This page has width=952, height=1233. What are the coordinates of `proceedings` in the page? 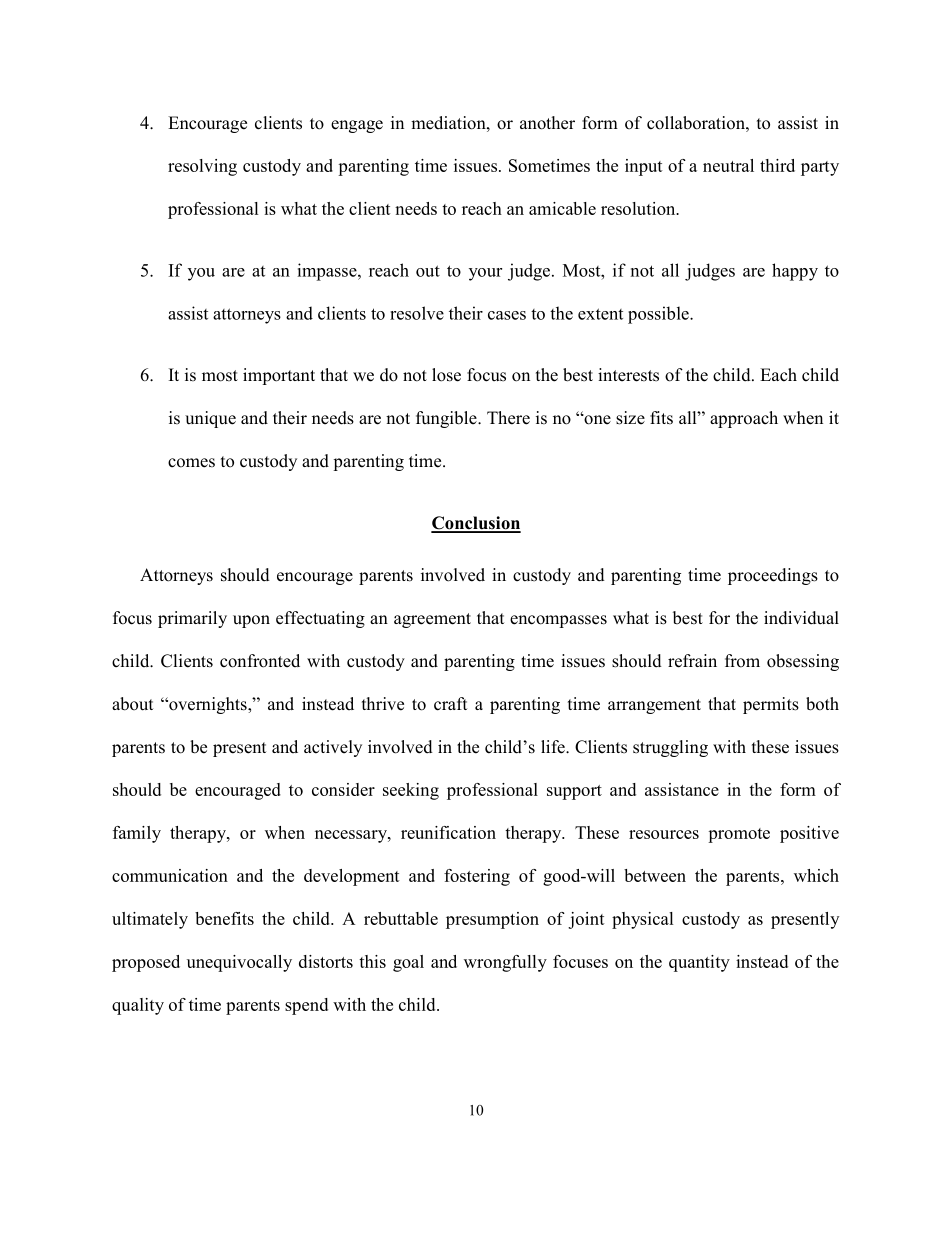 It's located at (773, 576).
